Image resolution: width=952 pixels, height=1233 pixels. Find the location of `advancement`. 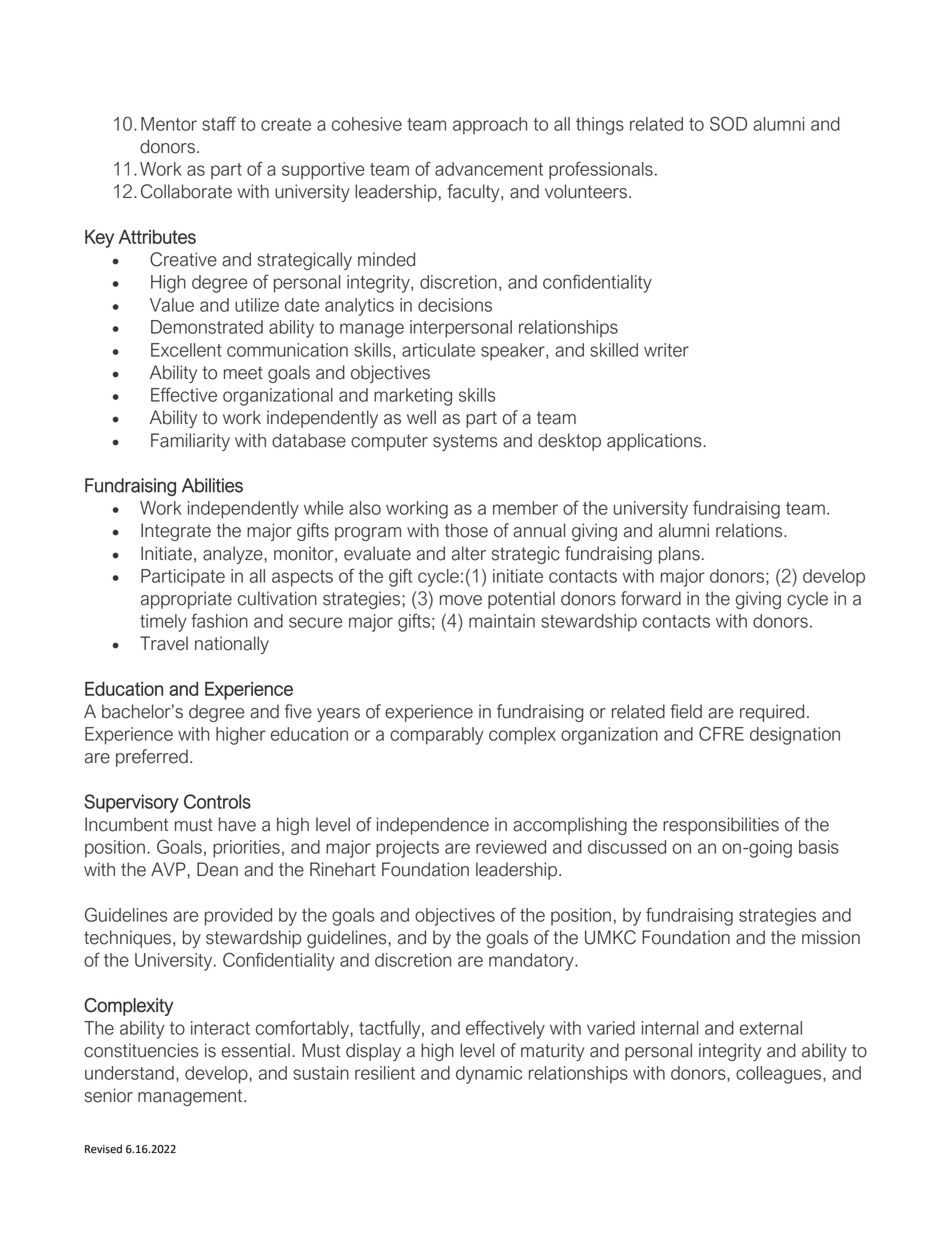

advancement is located at coordinates (489, 169).
